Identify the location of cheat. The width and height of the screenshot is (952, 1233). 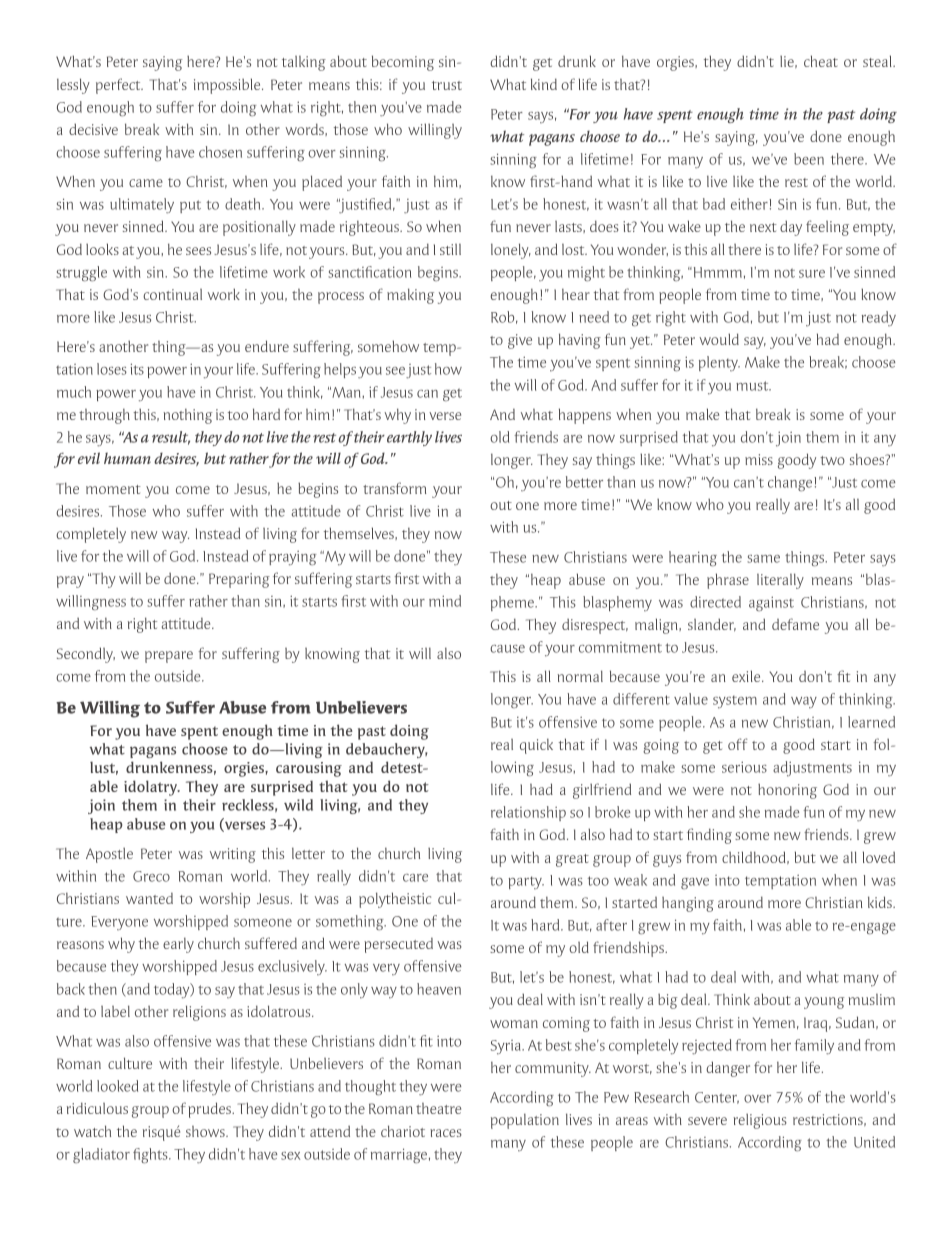
(821, 61).
